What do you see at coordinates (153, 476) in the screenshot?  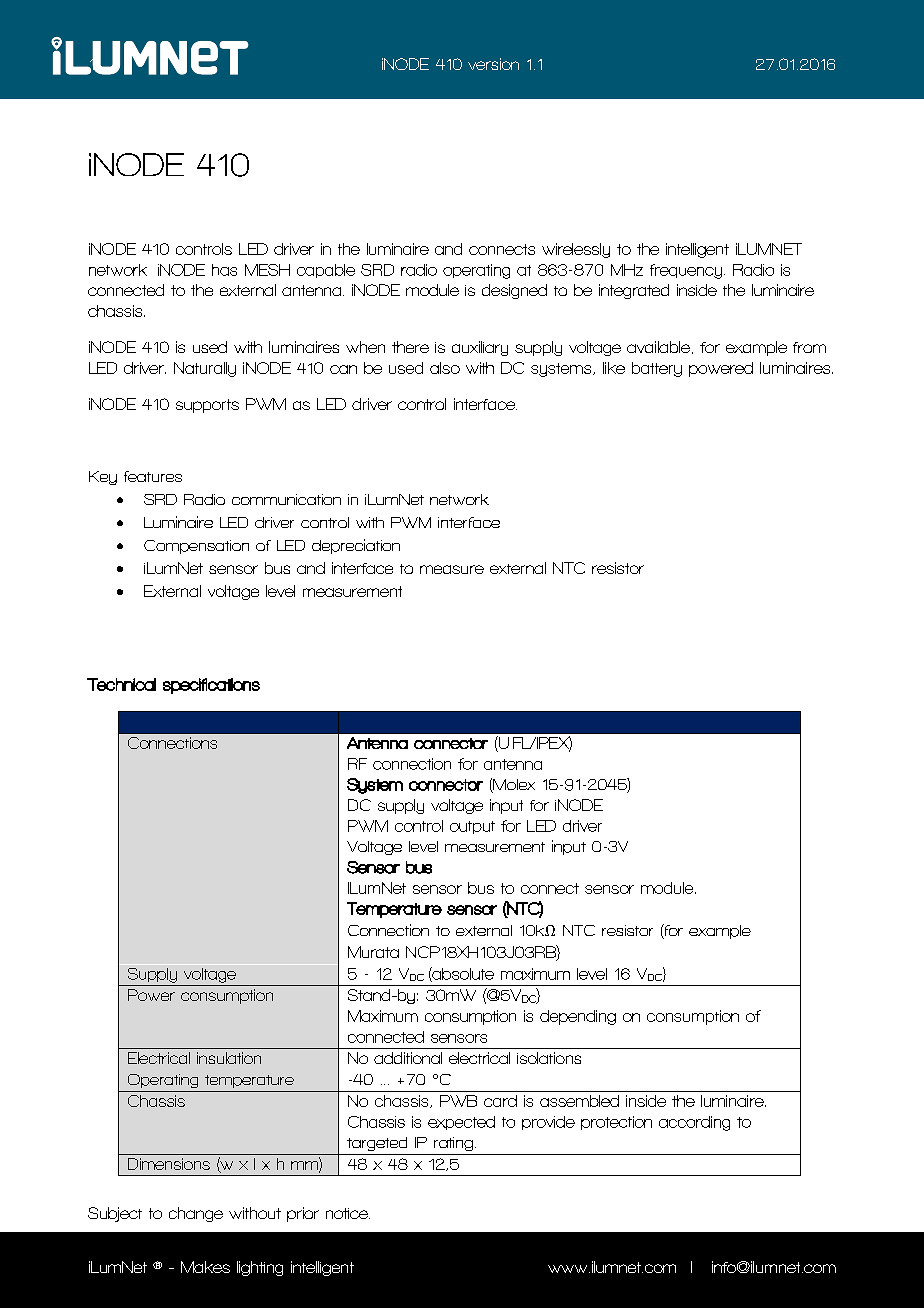 I see `features` at bounding box center [153, 476].
